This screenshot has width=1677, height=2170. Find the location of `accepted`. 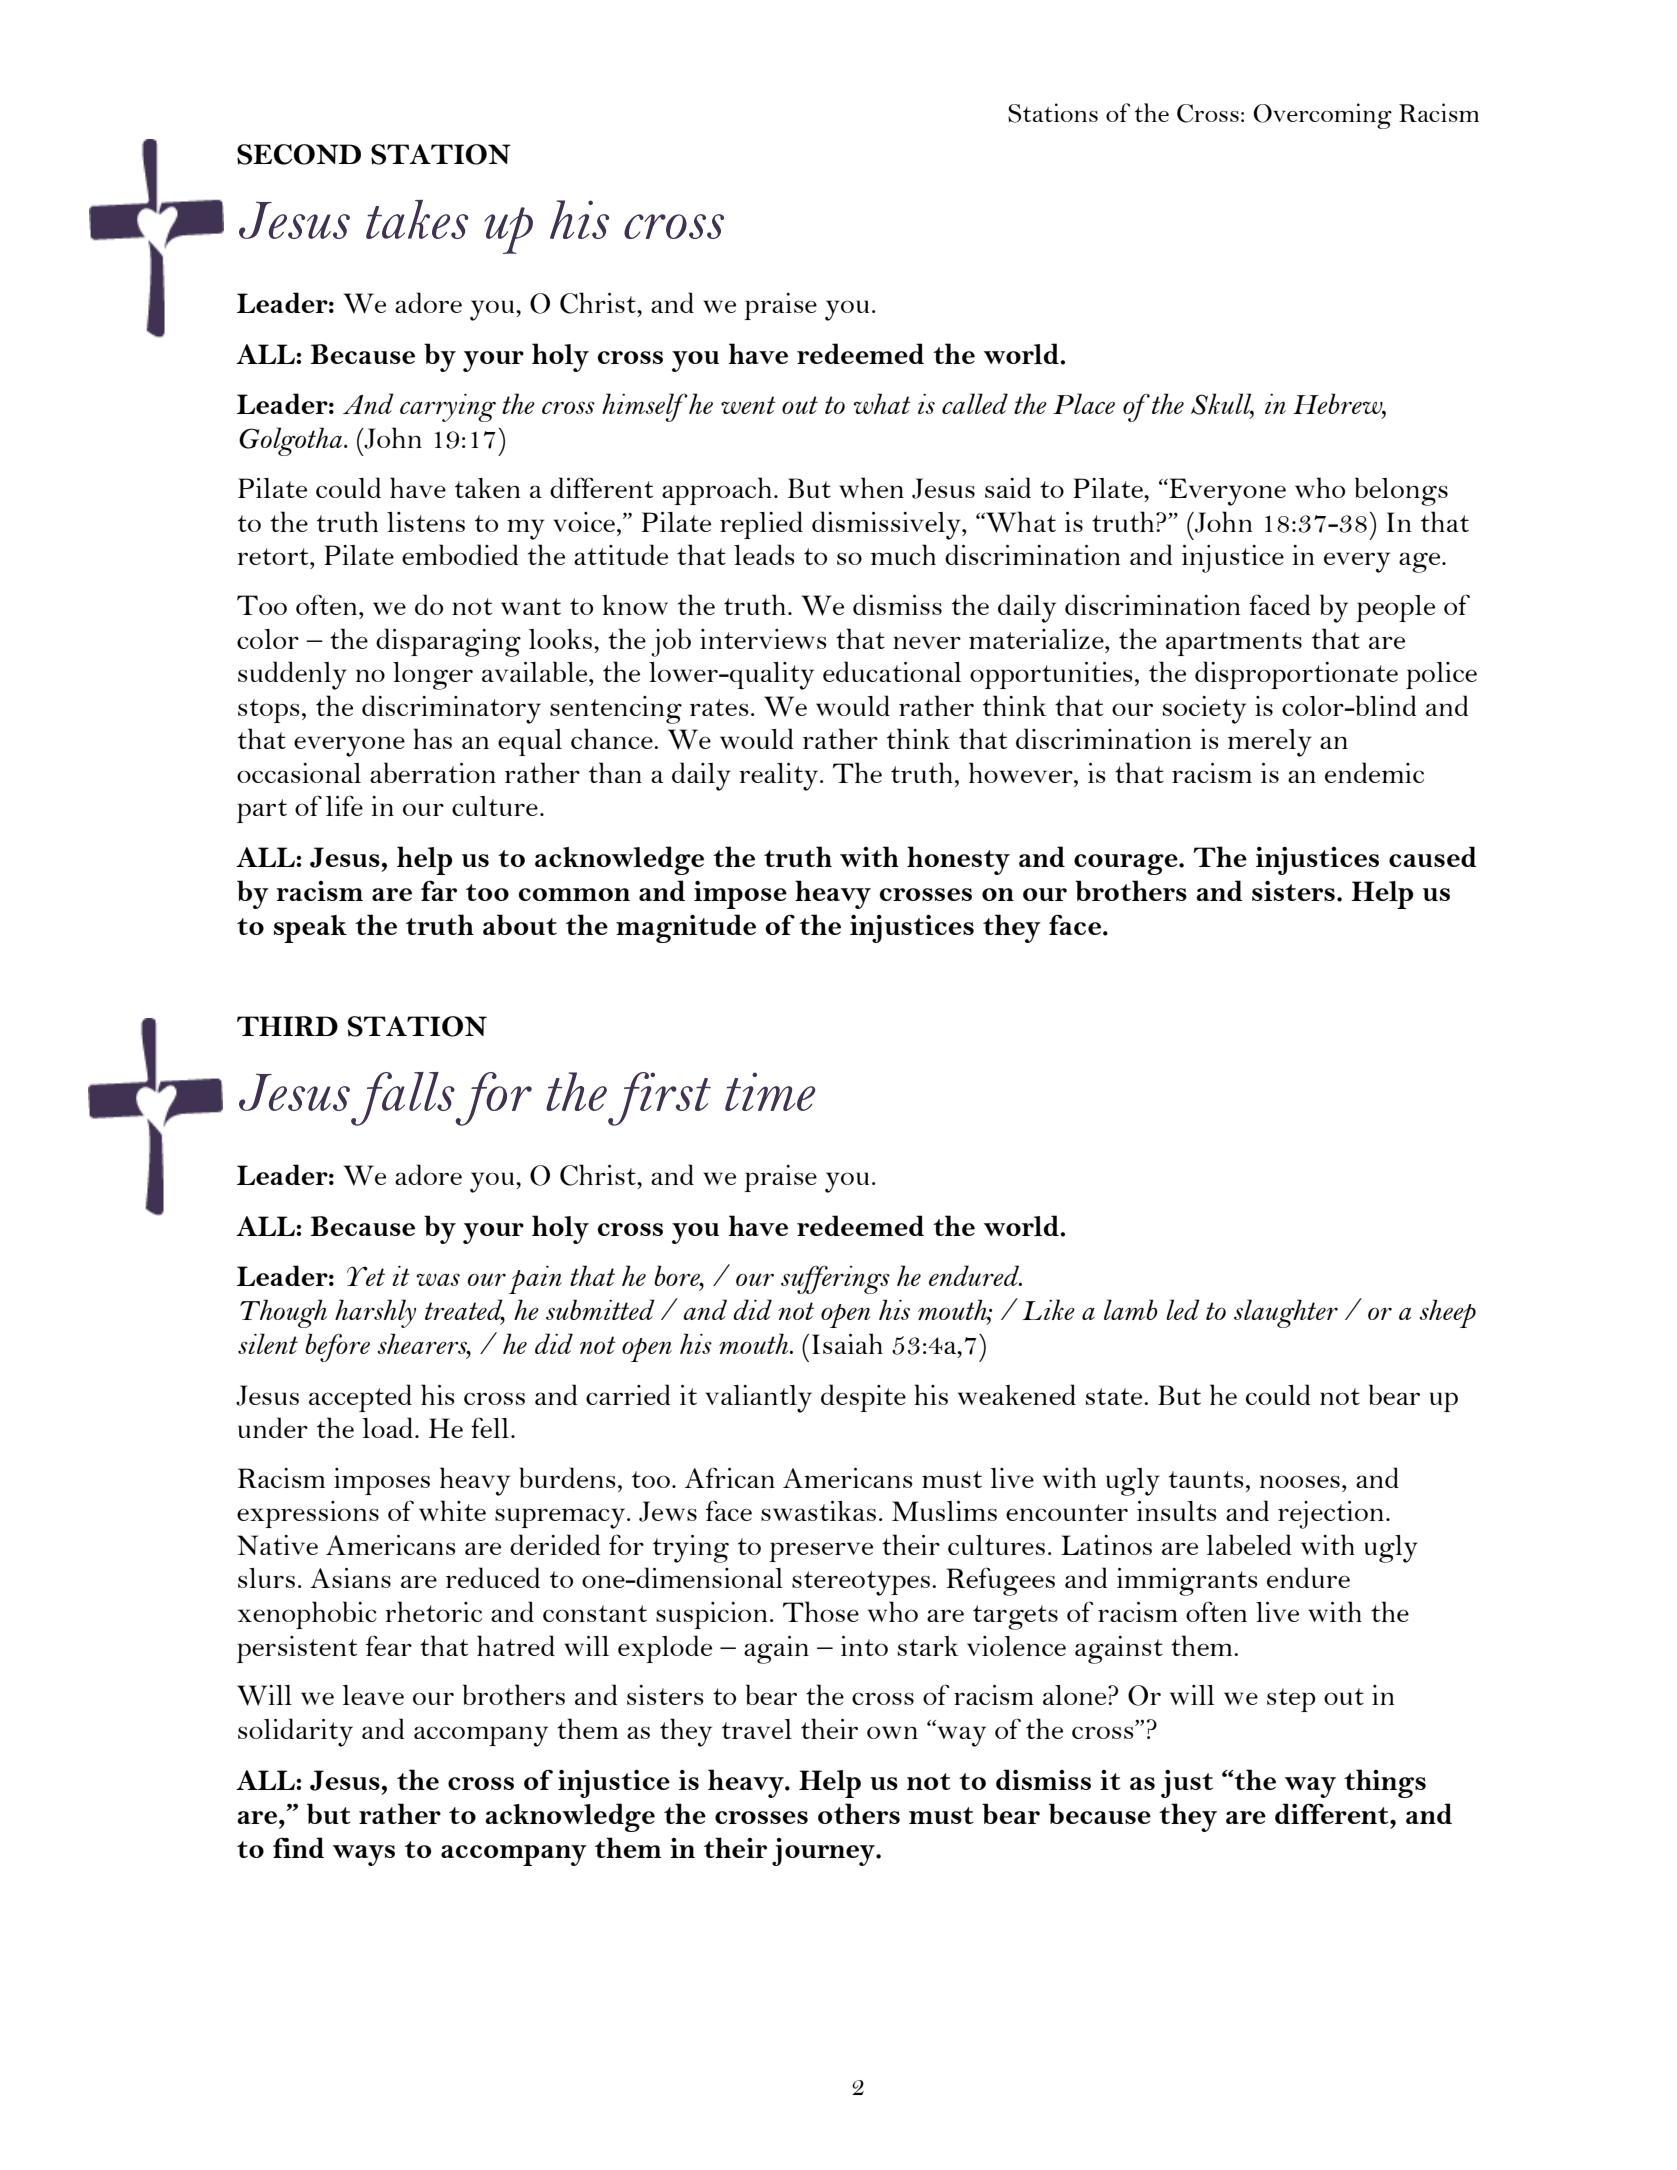

accepted is located at coordinates (360, 1398).
